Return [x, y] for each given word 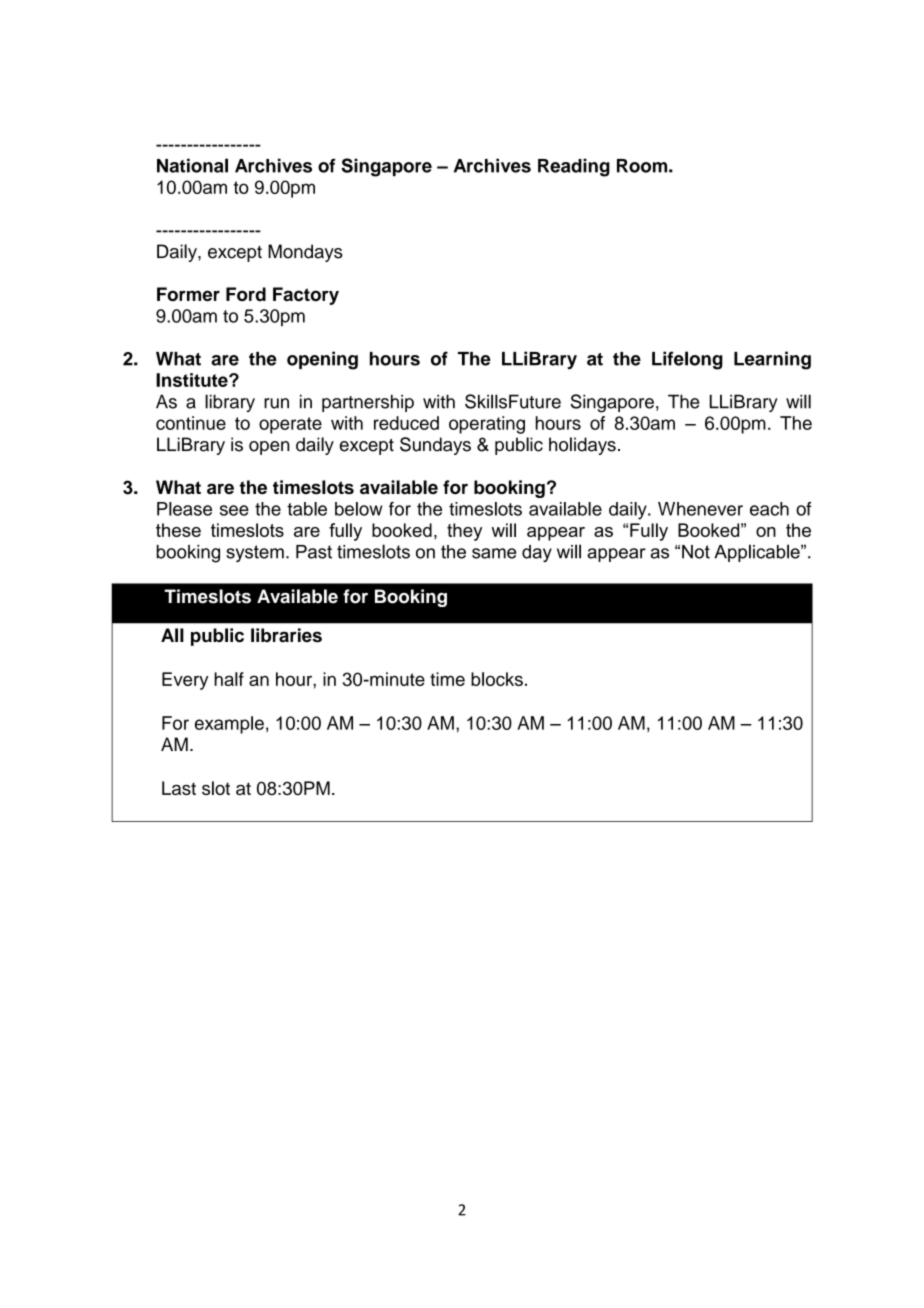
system [255, 553]
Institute [193, 380]
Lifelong [687, 360]
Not [696, 552]
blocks [497, 679]
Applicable [758, 553]
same [494, 553]
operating [487, 425]
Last [179, 788]
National [192, 165]
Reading [574, 167]
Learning [772, 360]
